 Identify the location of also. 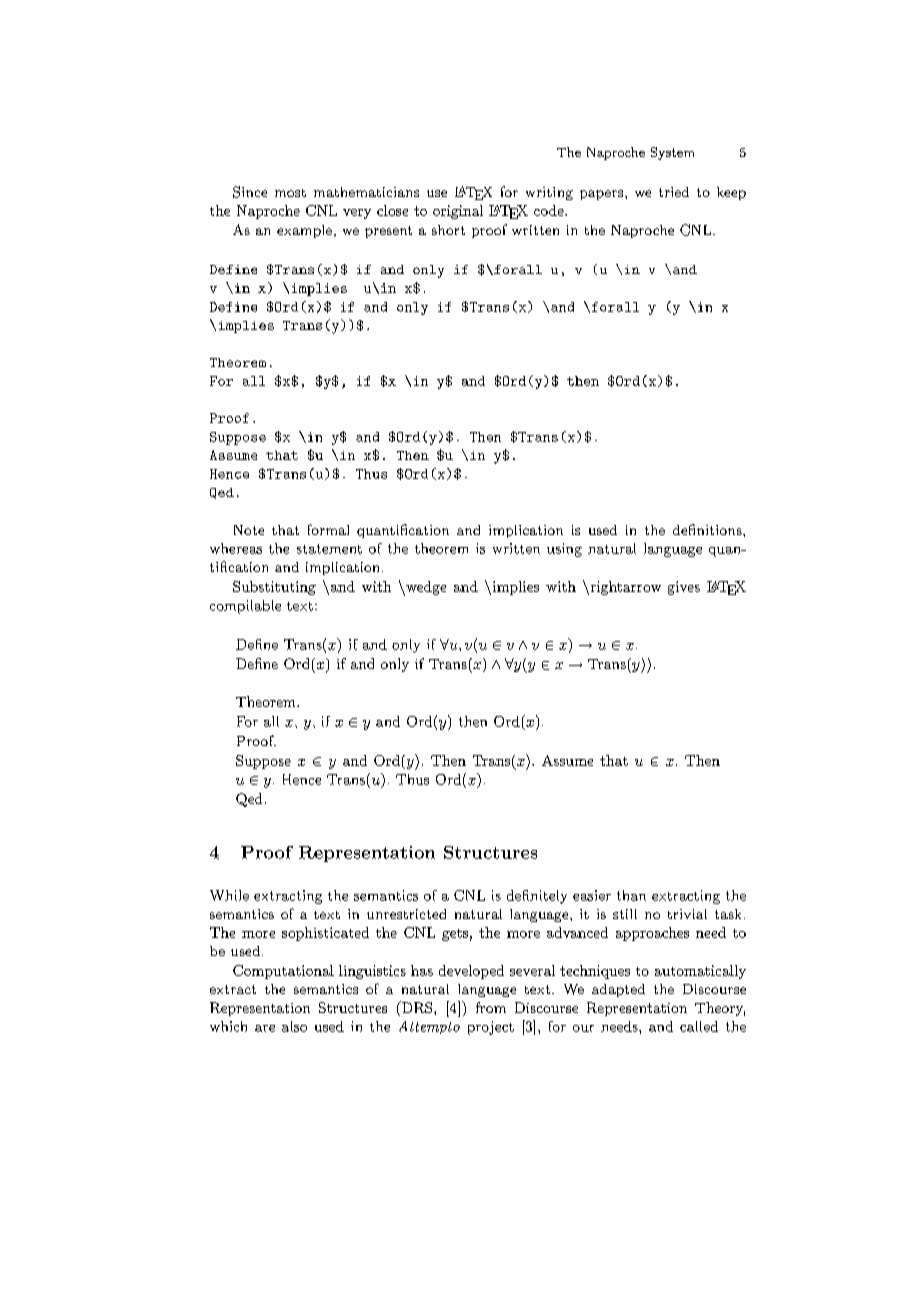
(294, 1026).
